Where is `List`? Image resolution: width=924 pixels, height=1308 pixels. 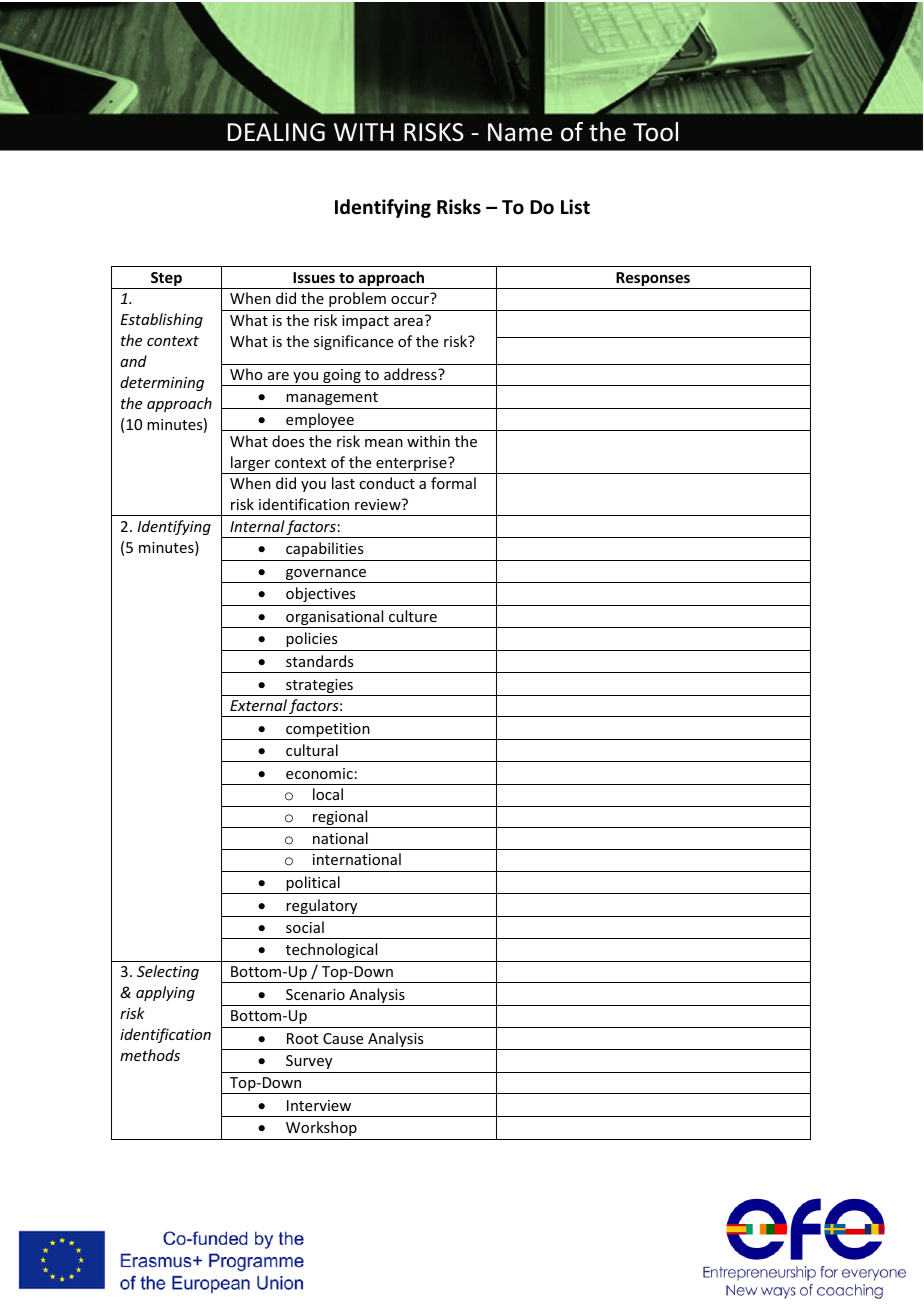 List is located at coordinates (575, 207).
